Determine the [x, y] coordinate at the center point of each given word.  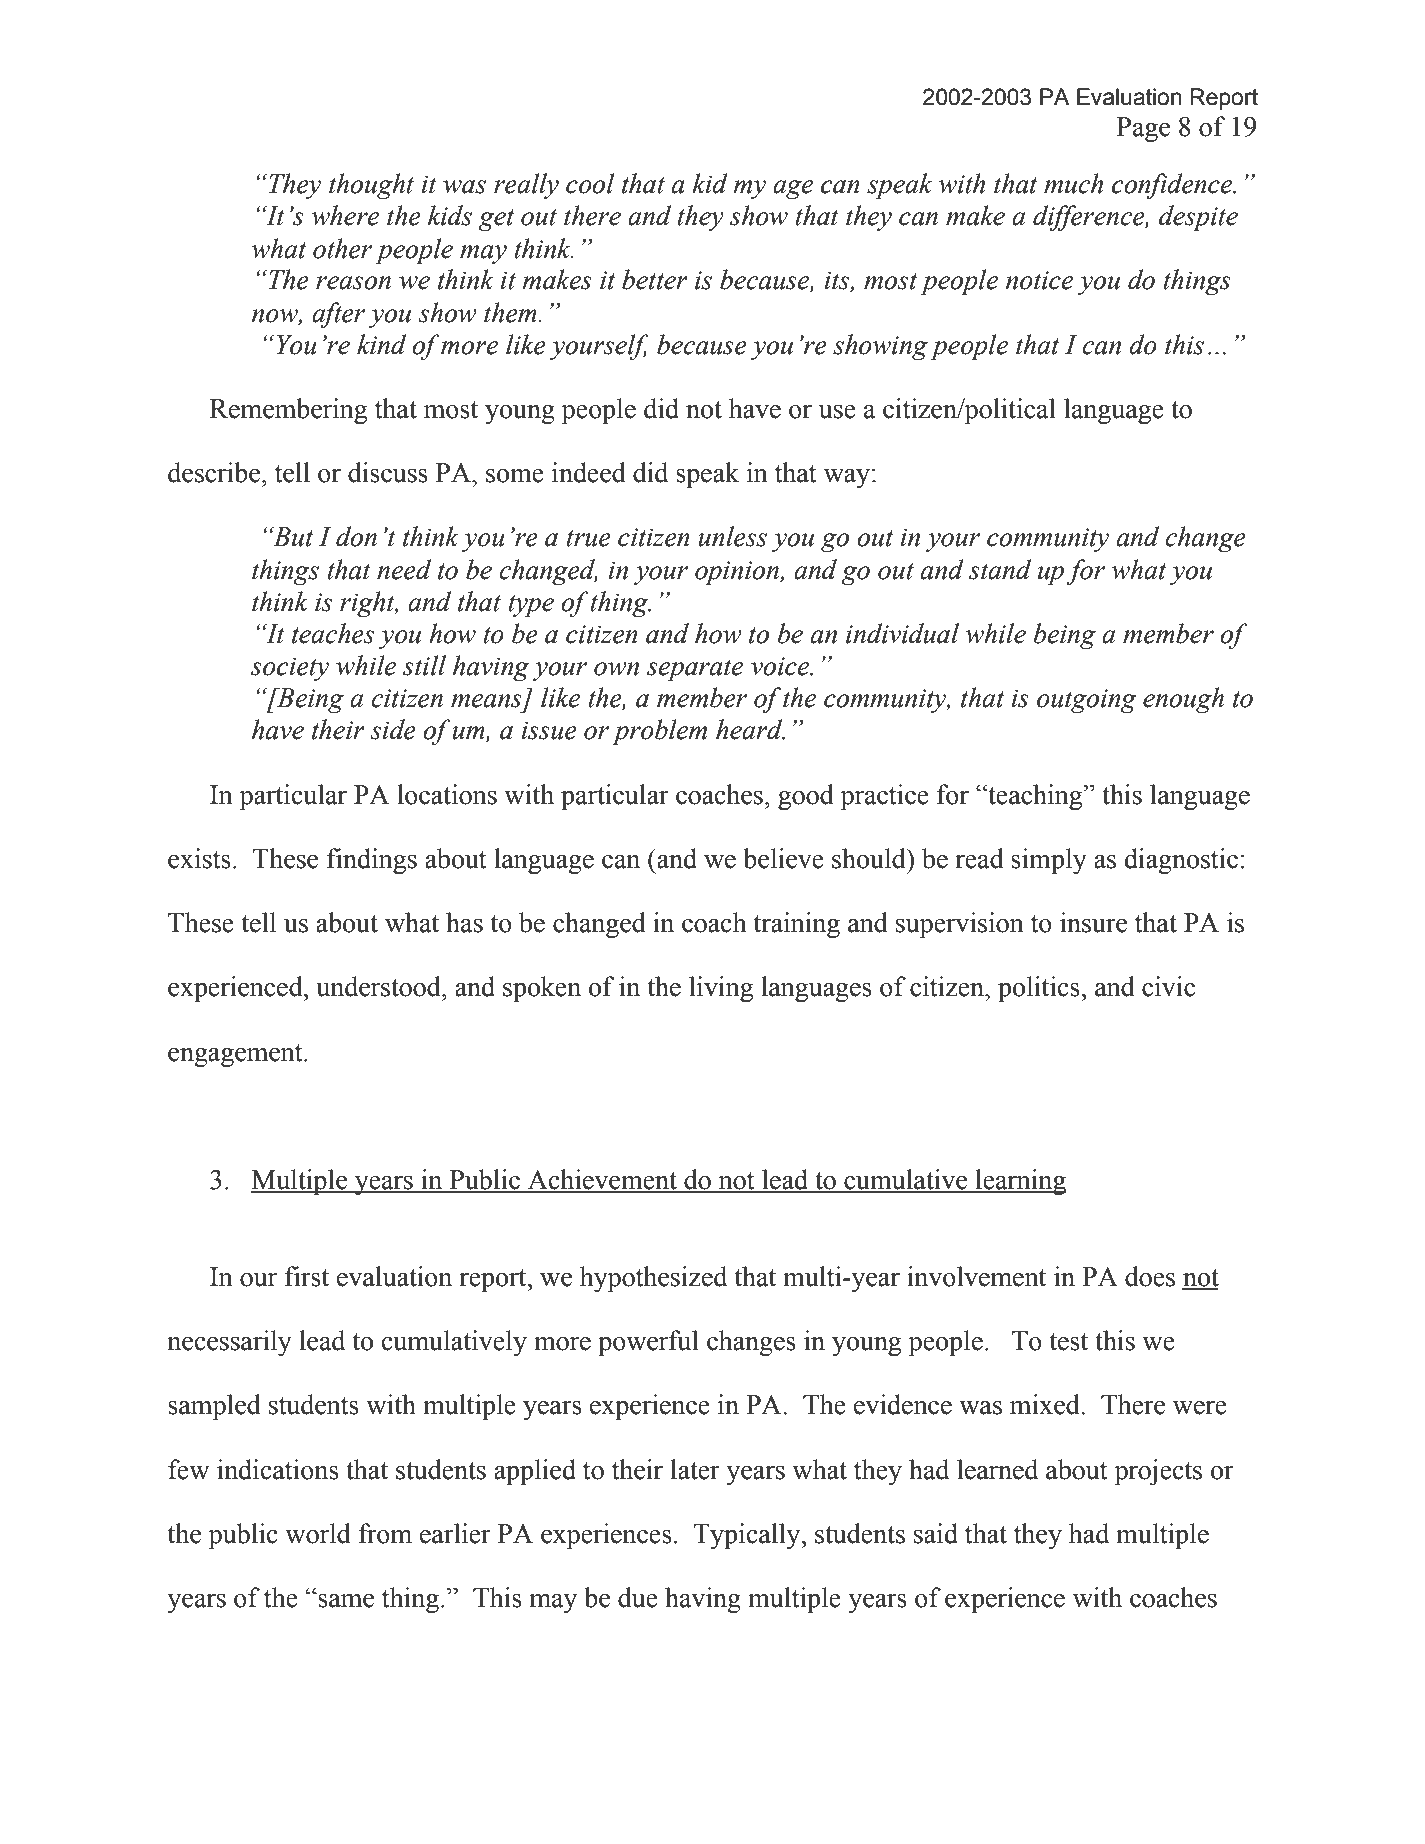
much [1073, 183]
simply [1049, 861]
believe [783, 858]
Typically [748, 1536]
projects [1158, 1472]
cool [590, 183]
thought [371, 186]
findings [372, 861]
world [318, 1533]
